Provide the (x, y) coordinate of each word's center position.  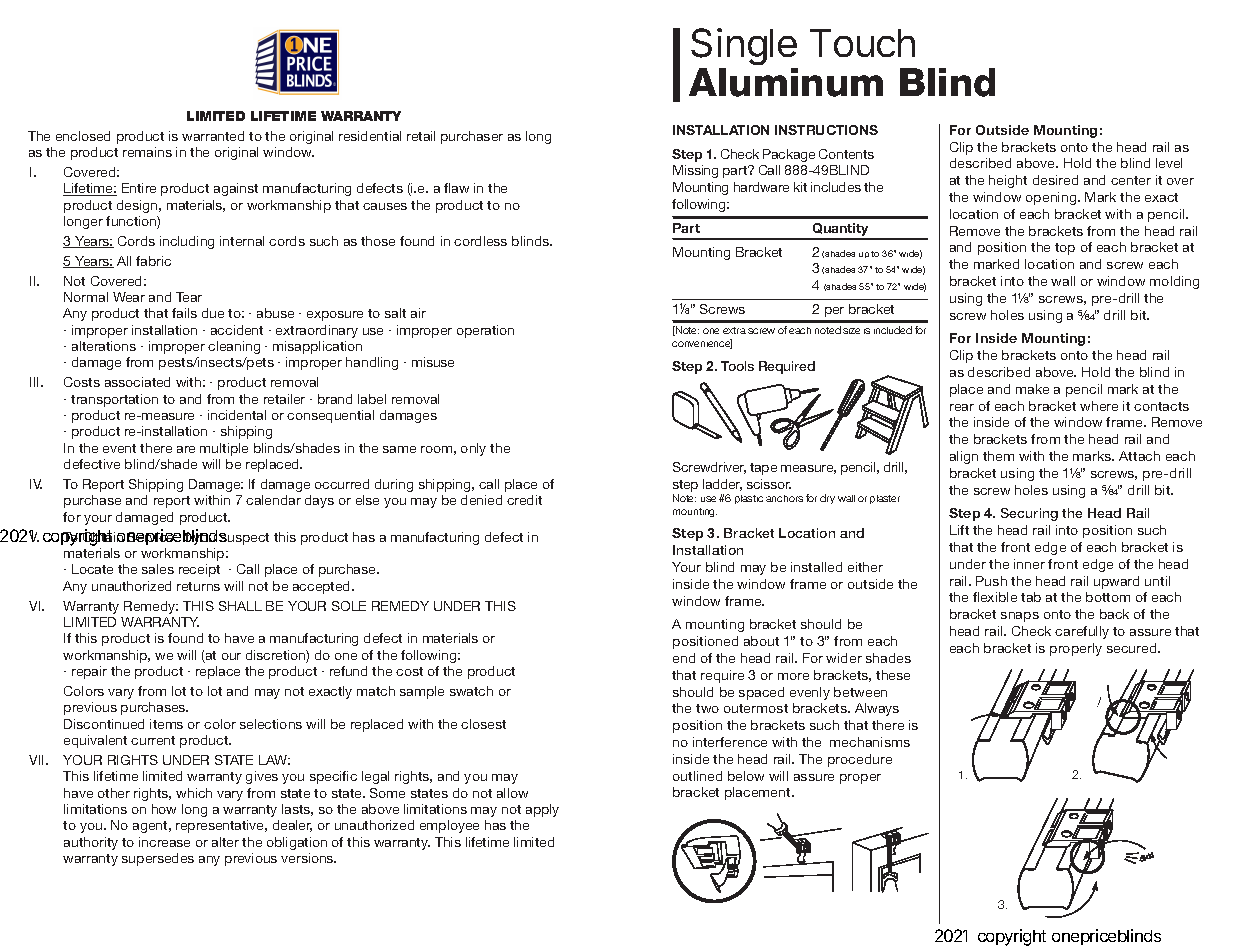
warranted (213, 136)
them (998, 456)
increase (164, 842)
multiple (224, 449)
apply (542, 810)
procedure (860, 760)
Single (744, 46)
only (473, 449)
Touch (862, 43)
